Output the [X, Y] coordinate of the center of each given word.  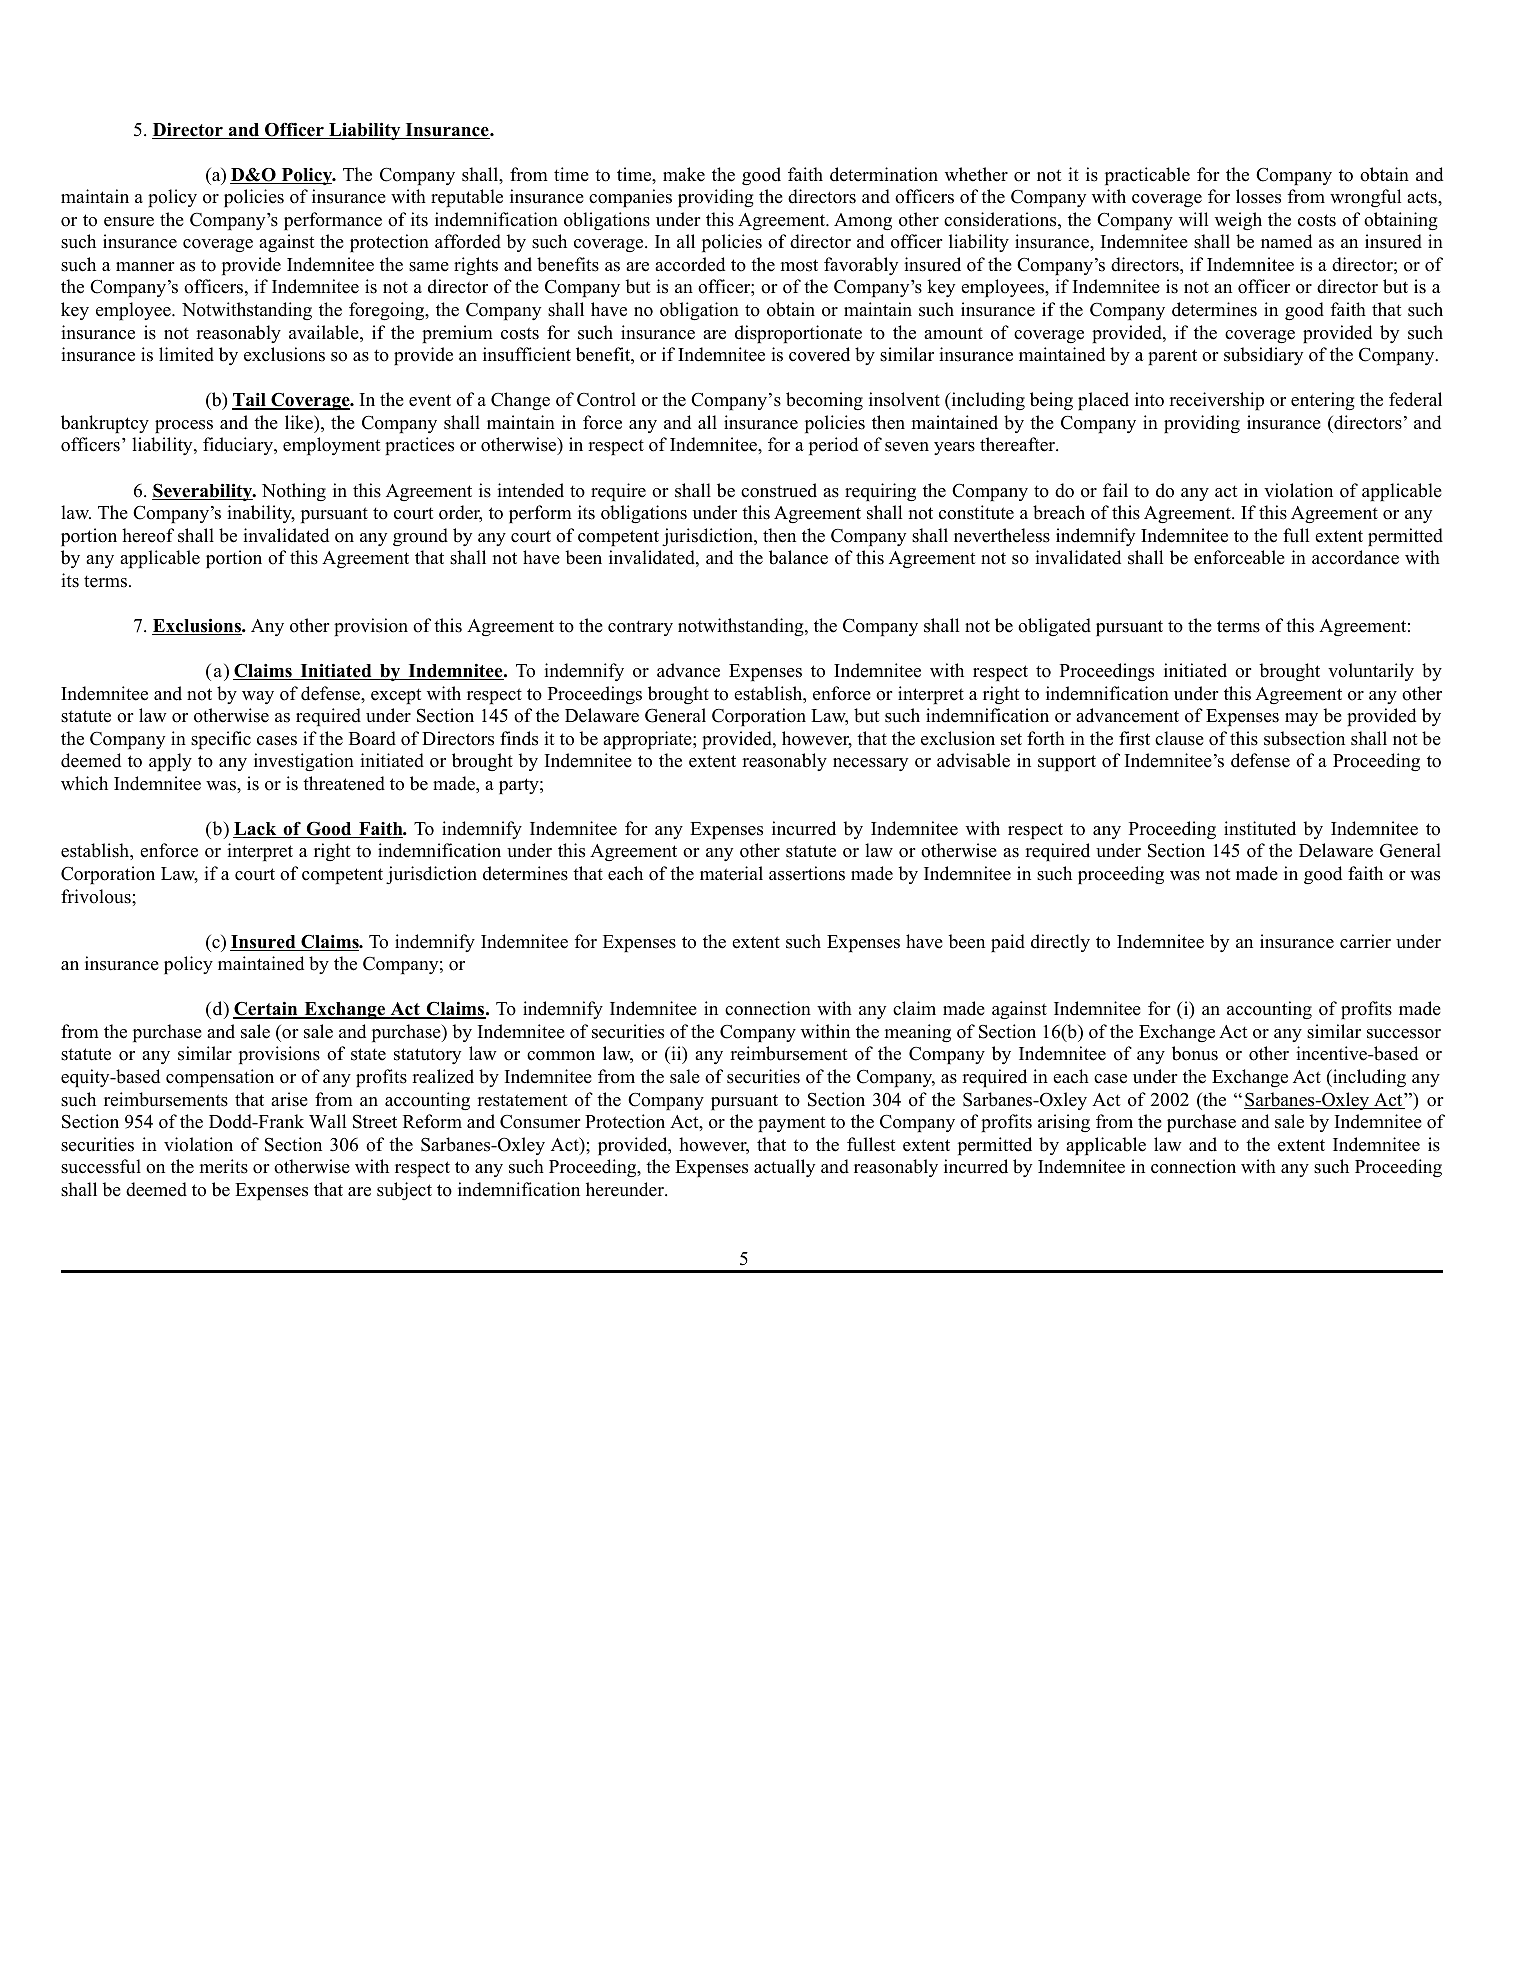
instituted [1260, 828]
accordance [1355, 557]
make [684, 174]
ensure [129, 222]
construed [779, 490]
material [731, 873]
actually [784, 1168]
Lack [256, 830]
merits [224, 1166]
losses [1258, 196]
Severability [203, 492]
